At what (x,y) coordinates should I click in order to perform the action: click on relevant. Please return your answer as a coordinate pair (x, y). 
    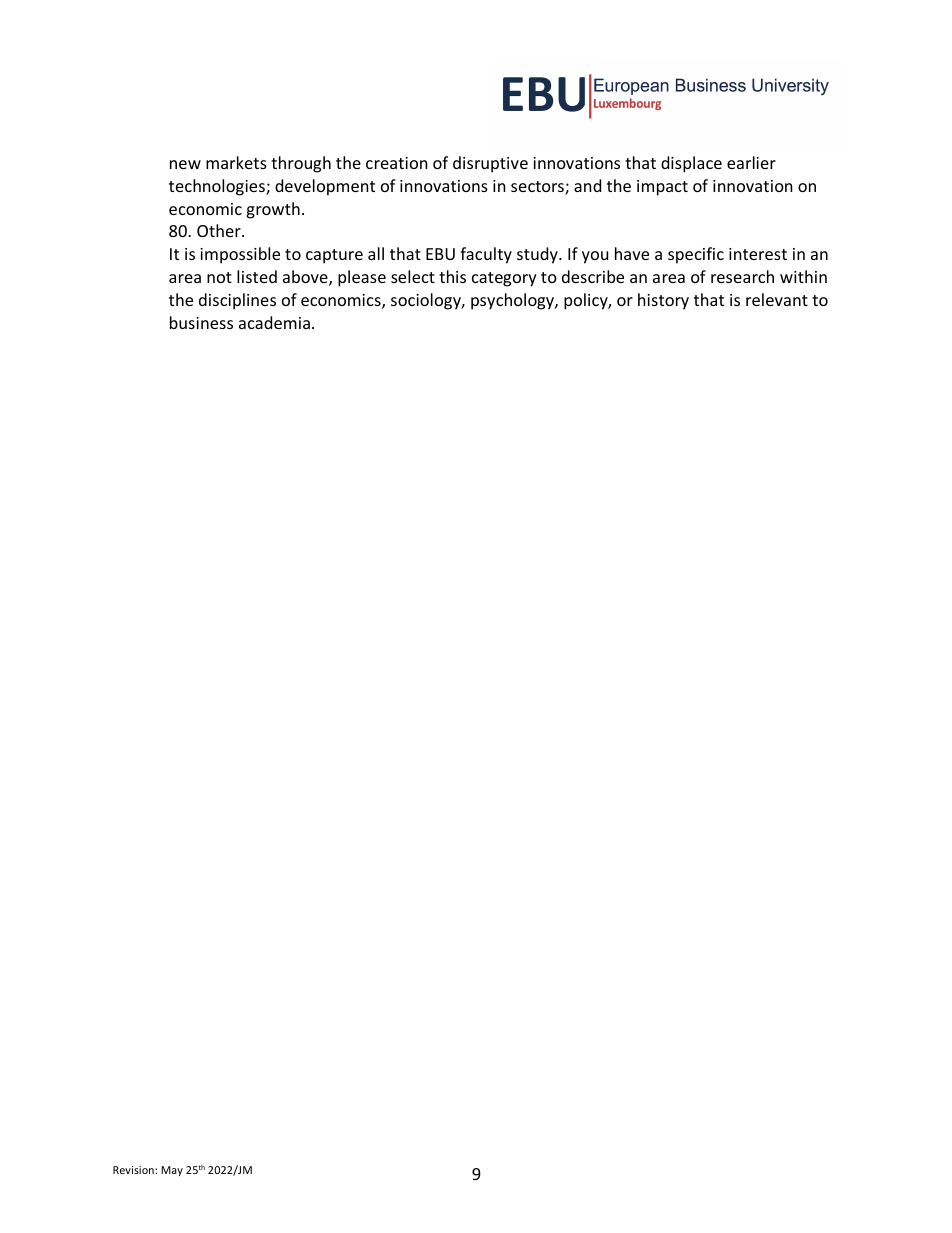
    Looking at the image, I should click on (777, 299).
